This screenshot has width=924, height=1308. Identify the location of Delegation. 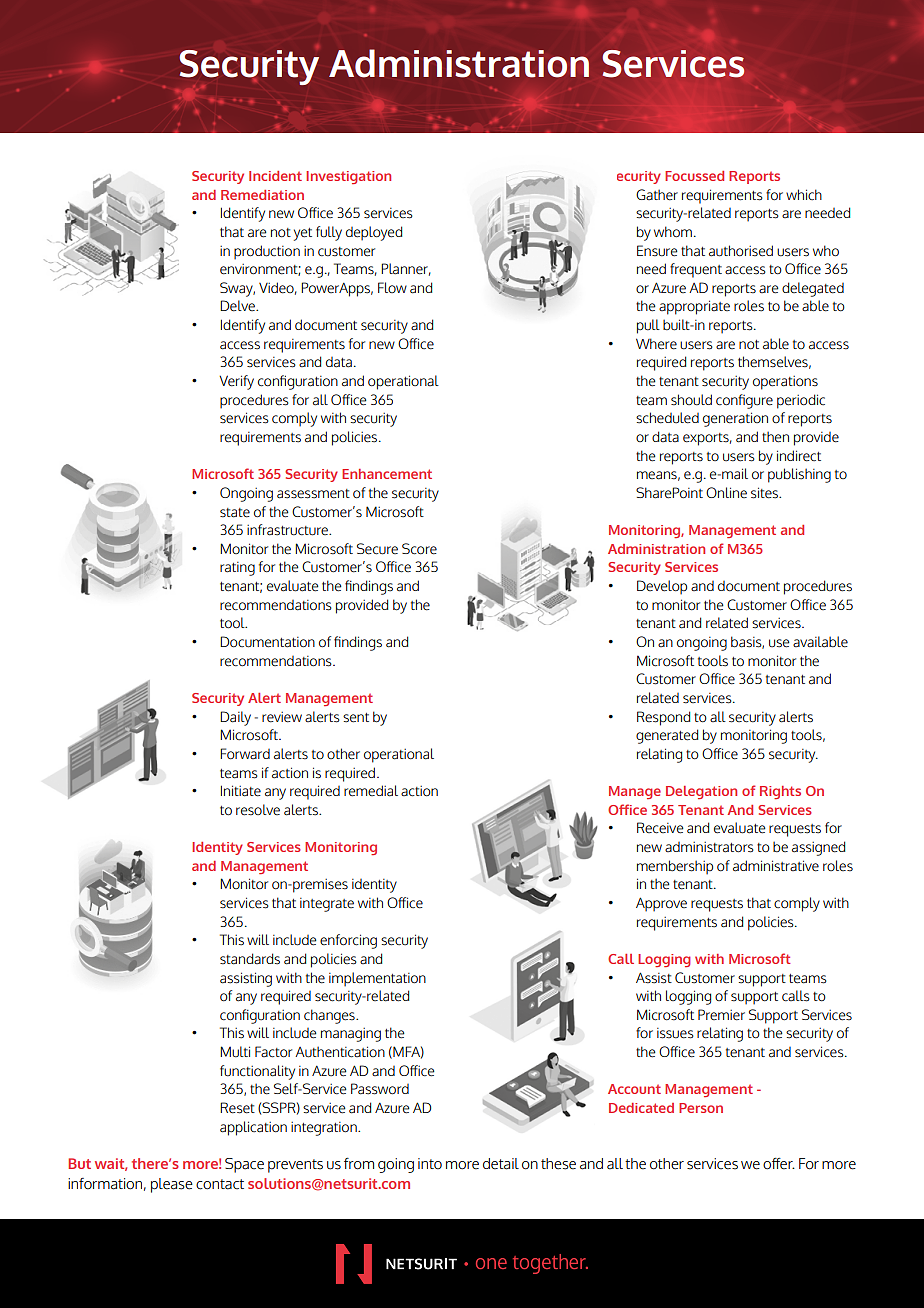
(701, 792).
